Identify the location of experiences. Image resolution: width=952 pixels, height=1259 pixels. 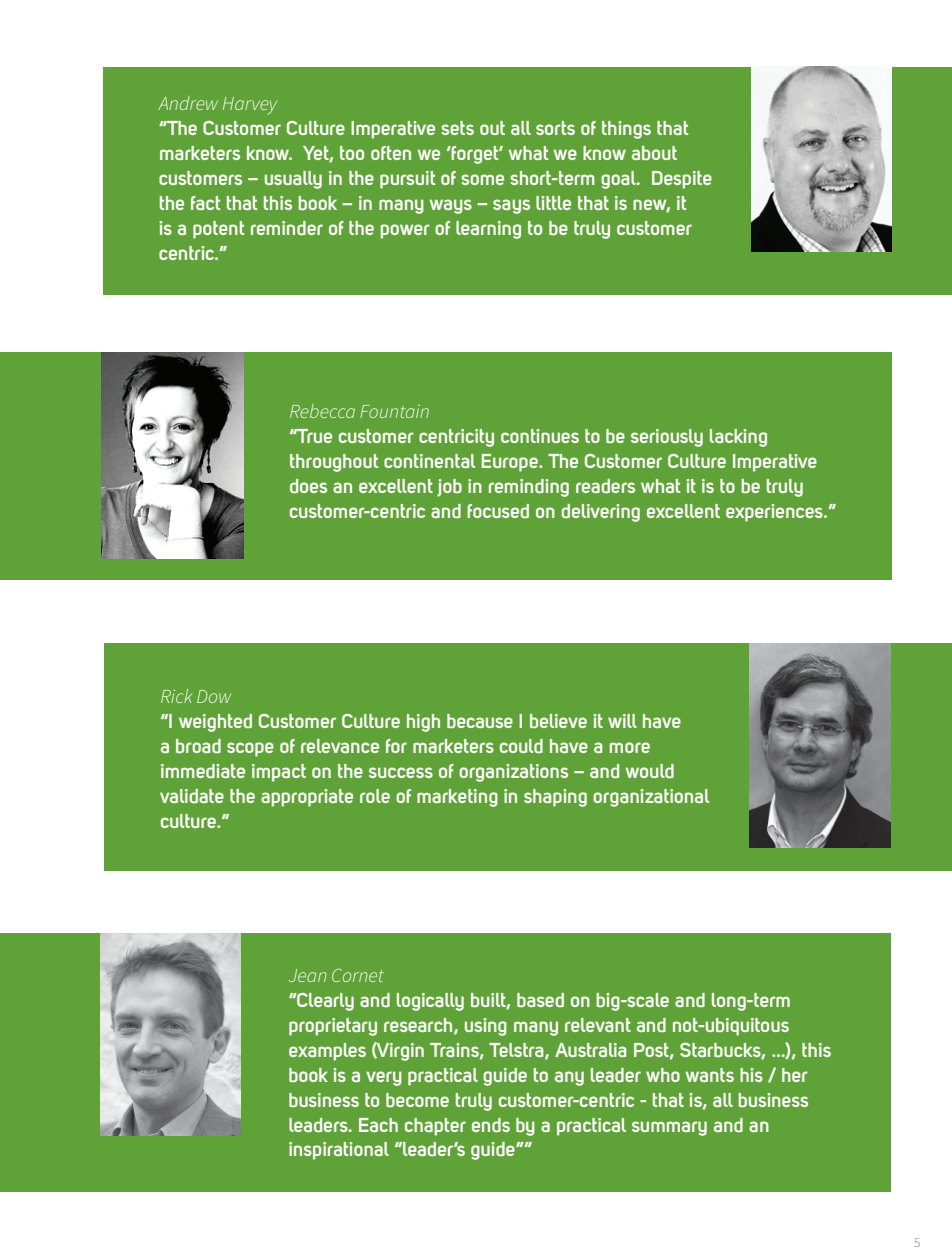
(775, 513).
